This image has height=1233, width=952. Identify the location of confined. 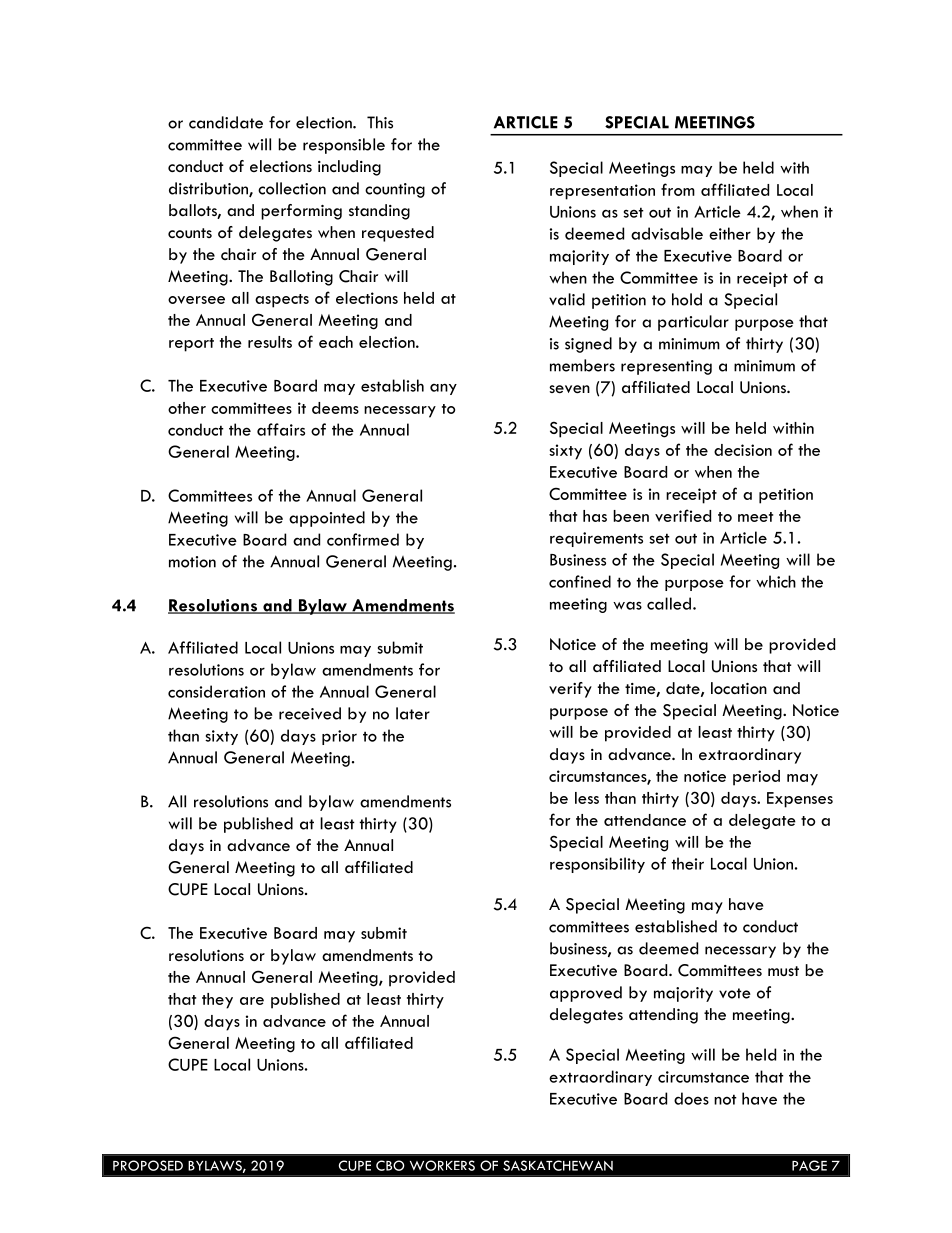
(580, 581).
